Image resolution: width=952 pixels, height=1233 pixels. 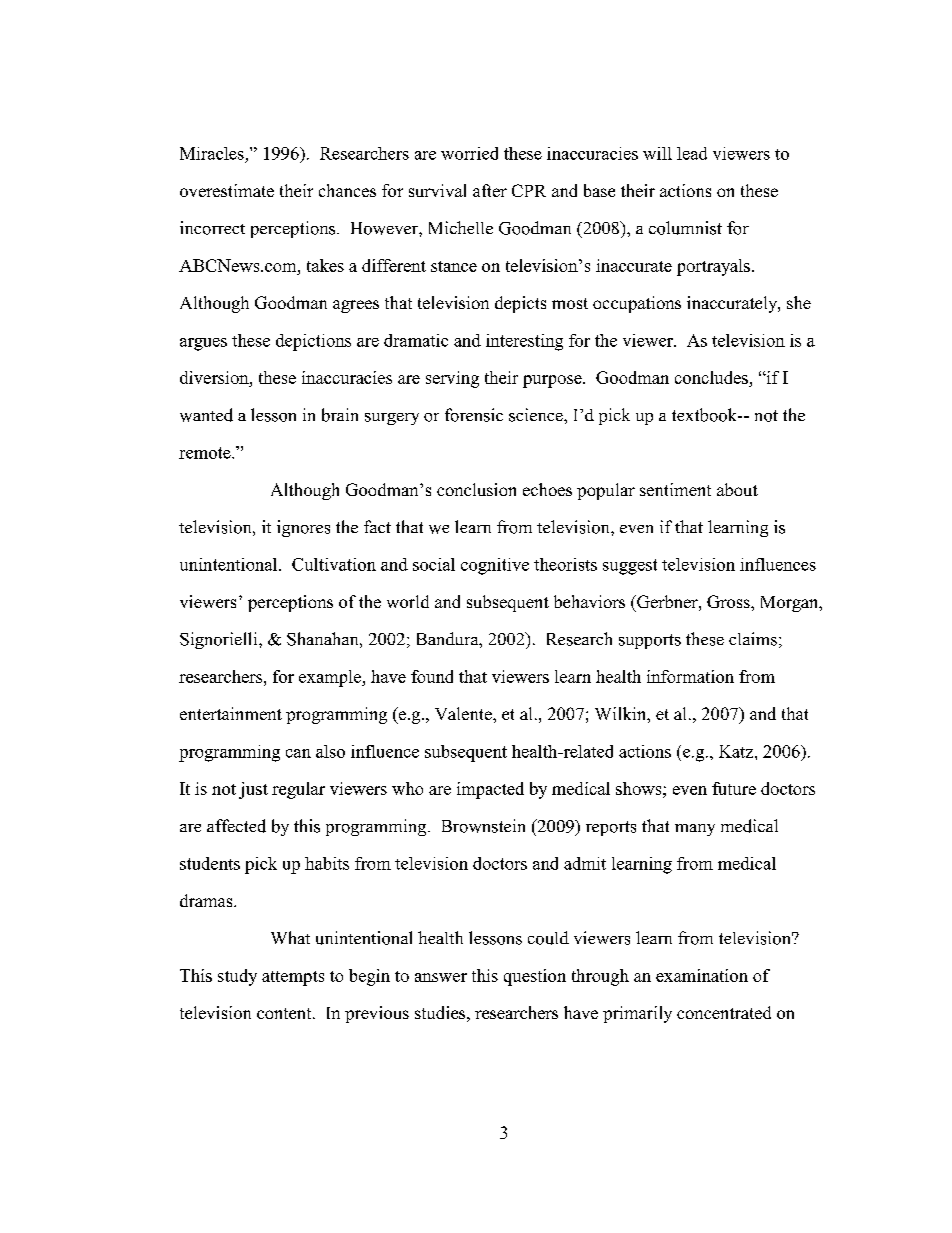 What do you see at coordinates (495, 566) in the screenshot?
I see `cognitive` at bounding box center [495, 566].
